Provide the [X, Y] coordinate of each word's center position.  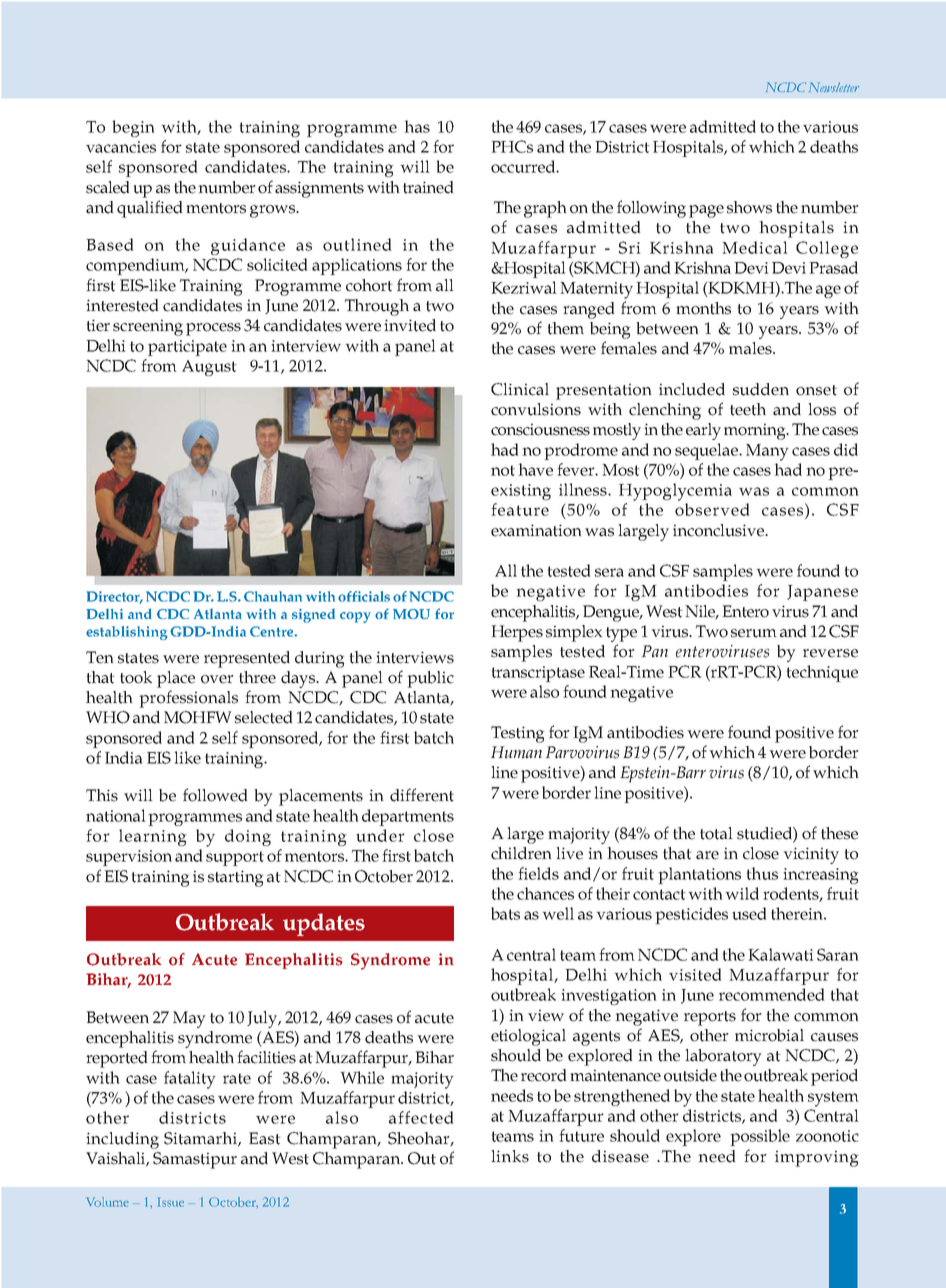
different [422, 795]
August [209, 368]
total [716, 833]
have [535, 469]
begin [133, 128]
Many [767, 452]
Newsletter [834, 87]
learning [153, 837]
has [417, 126]
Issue [170, 1202]
